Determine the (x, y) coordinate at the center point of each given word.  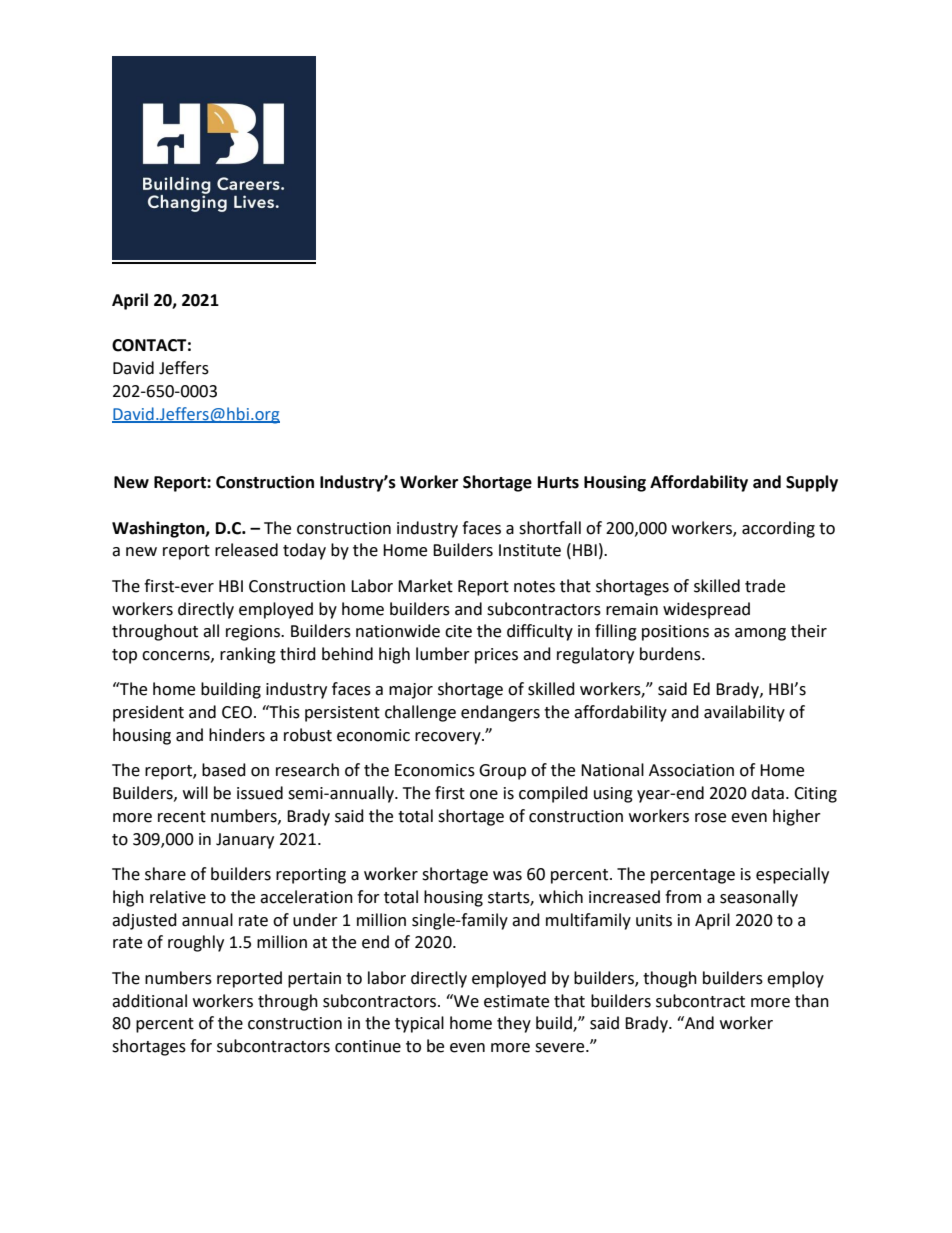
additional (149, 1001)
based (224, 770)
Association (691, 770)
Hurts (558, 482)
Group (502, 772)
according (778, 529)
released (246, 550)
